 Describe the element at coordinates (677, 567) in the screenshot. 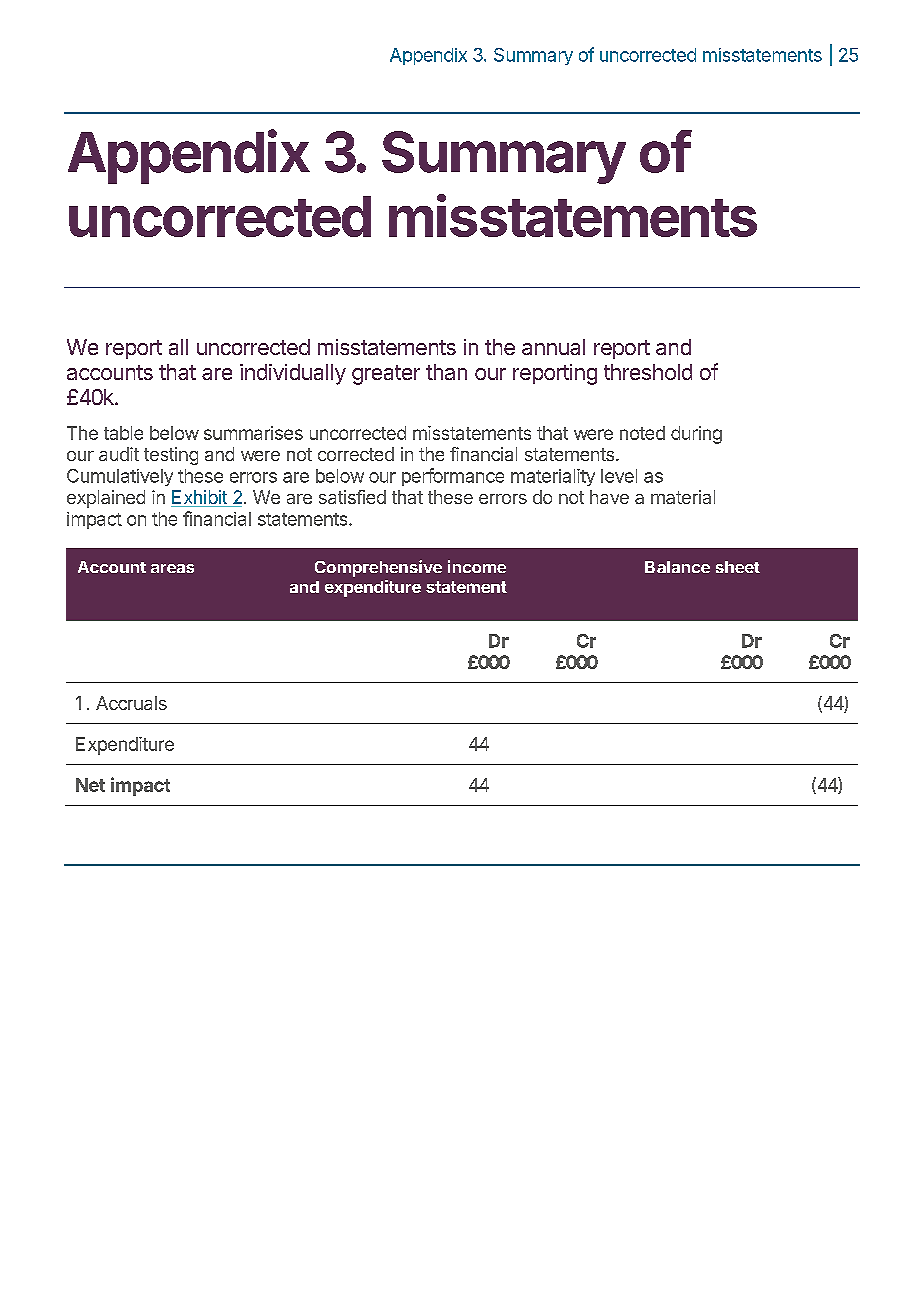

I see `Balance` at that location.
